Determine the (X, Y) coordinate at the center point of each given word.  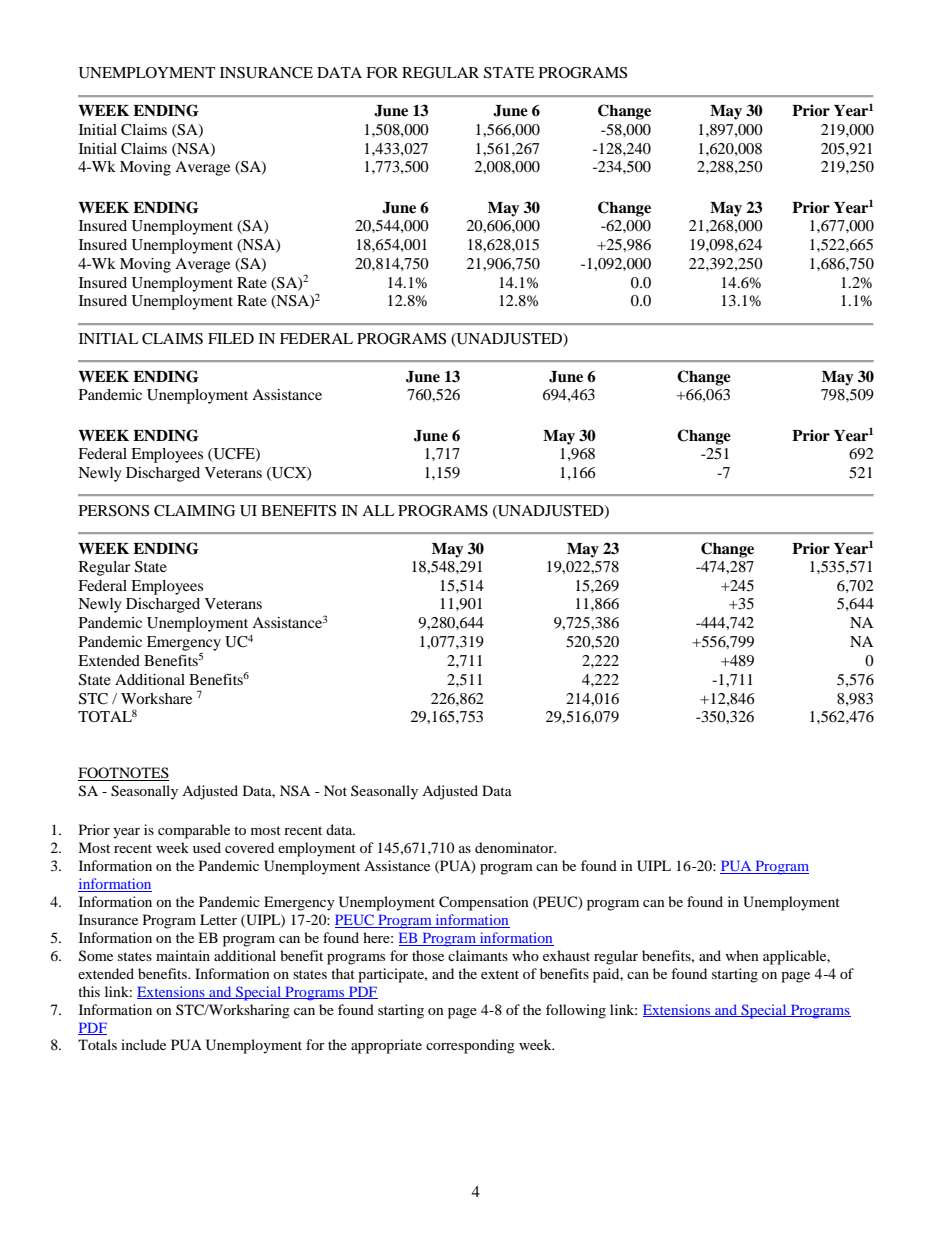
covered (249, 847)
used (207, 847)
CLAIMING (194, 511)
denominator (515, 847)
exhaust (566, 955)
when (742, 955)
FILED (231, 338)
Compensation (484, 903)
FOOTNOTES (123, 774)
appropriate (386, 1046)
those (428, 955)
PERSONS (114, 511)
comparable (194, 831)
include (143, 1044)
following (576, 1011)
